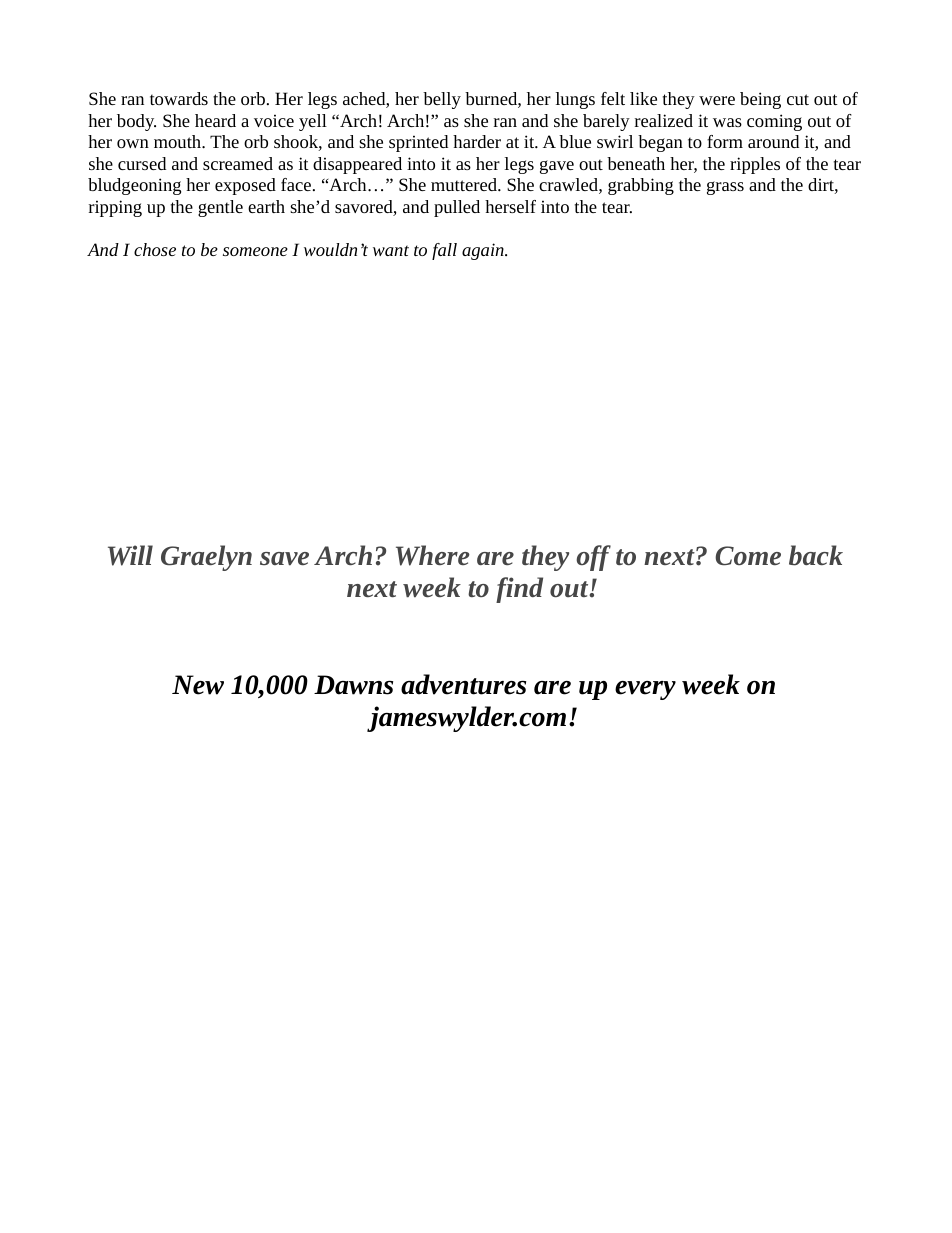  What do you see at coordinates (463, 684) in the screenshot?
I see `adventures` at bounding box center [463, 684].
